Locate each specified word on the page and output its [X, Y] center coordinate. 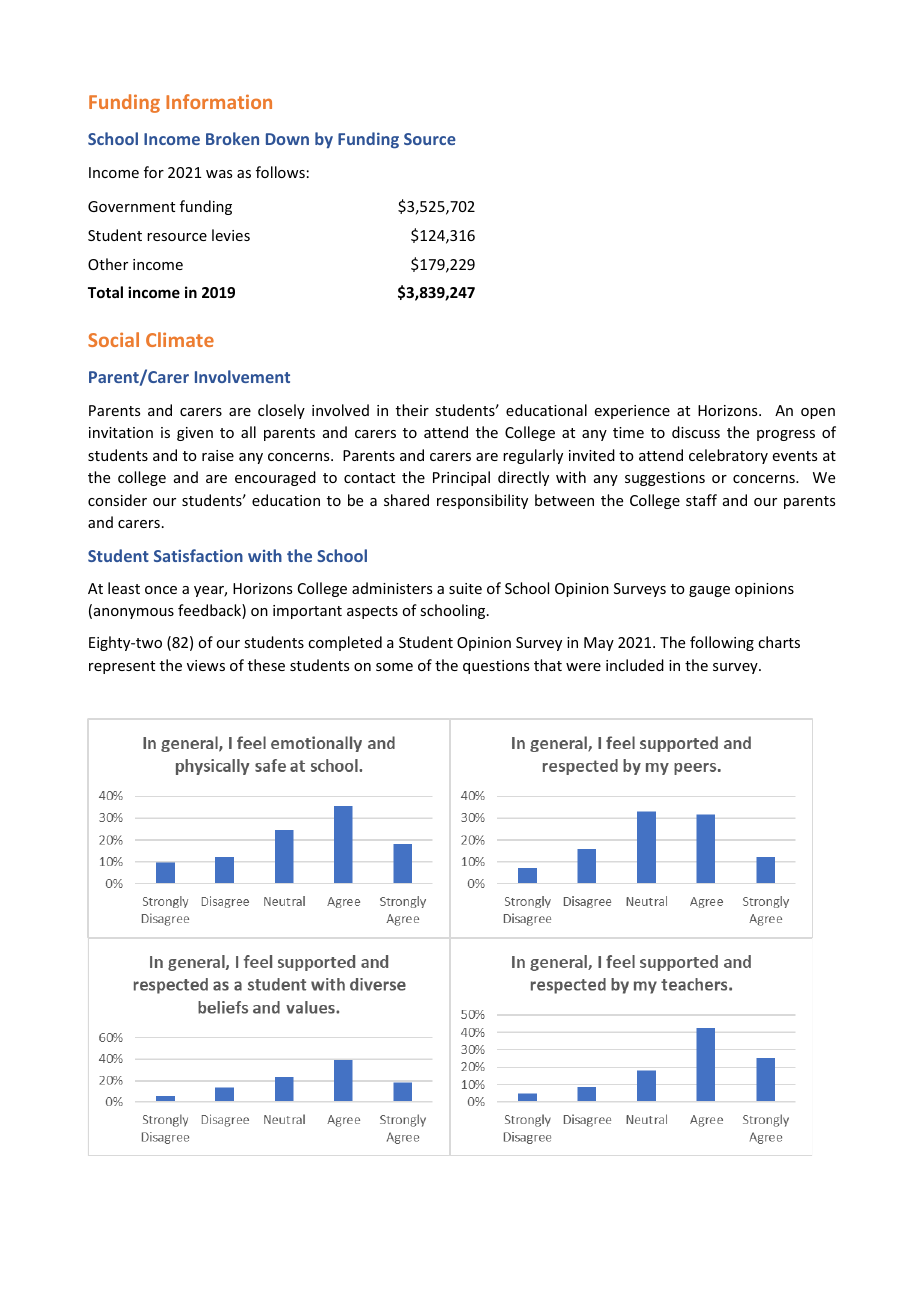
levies [231, 235]
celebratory [728, 456]
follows [280, 172]
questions [496, 667]
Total [105, 292]
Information [219, 101]
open [818, 413]
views [206, 665]
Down [287, 139]
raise [218, 455]
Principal [461, 478]
